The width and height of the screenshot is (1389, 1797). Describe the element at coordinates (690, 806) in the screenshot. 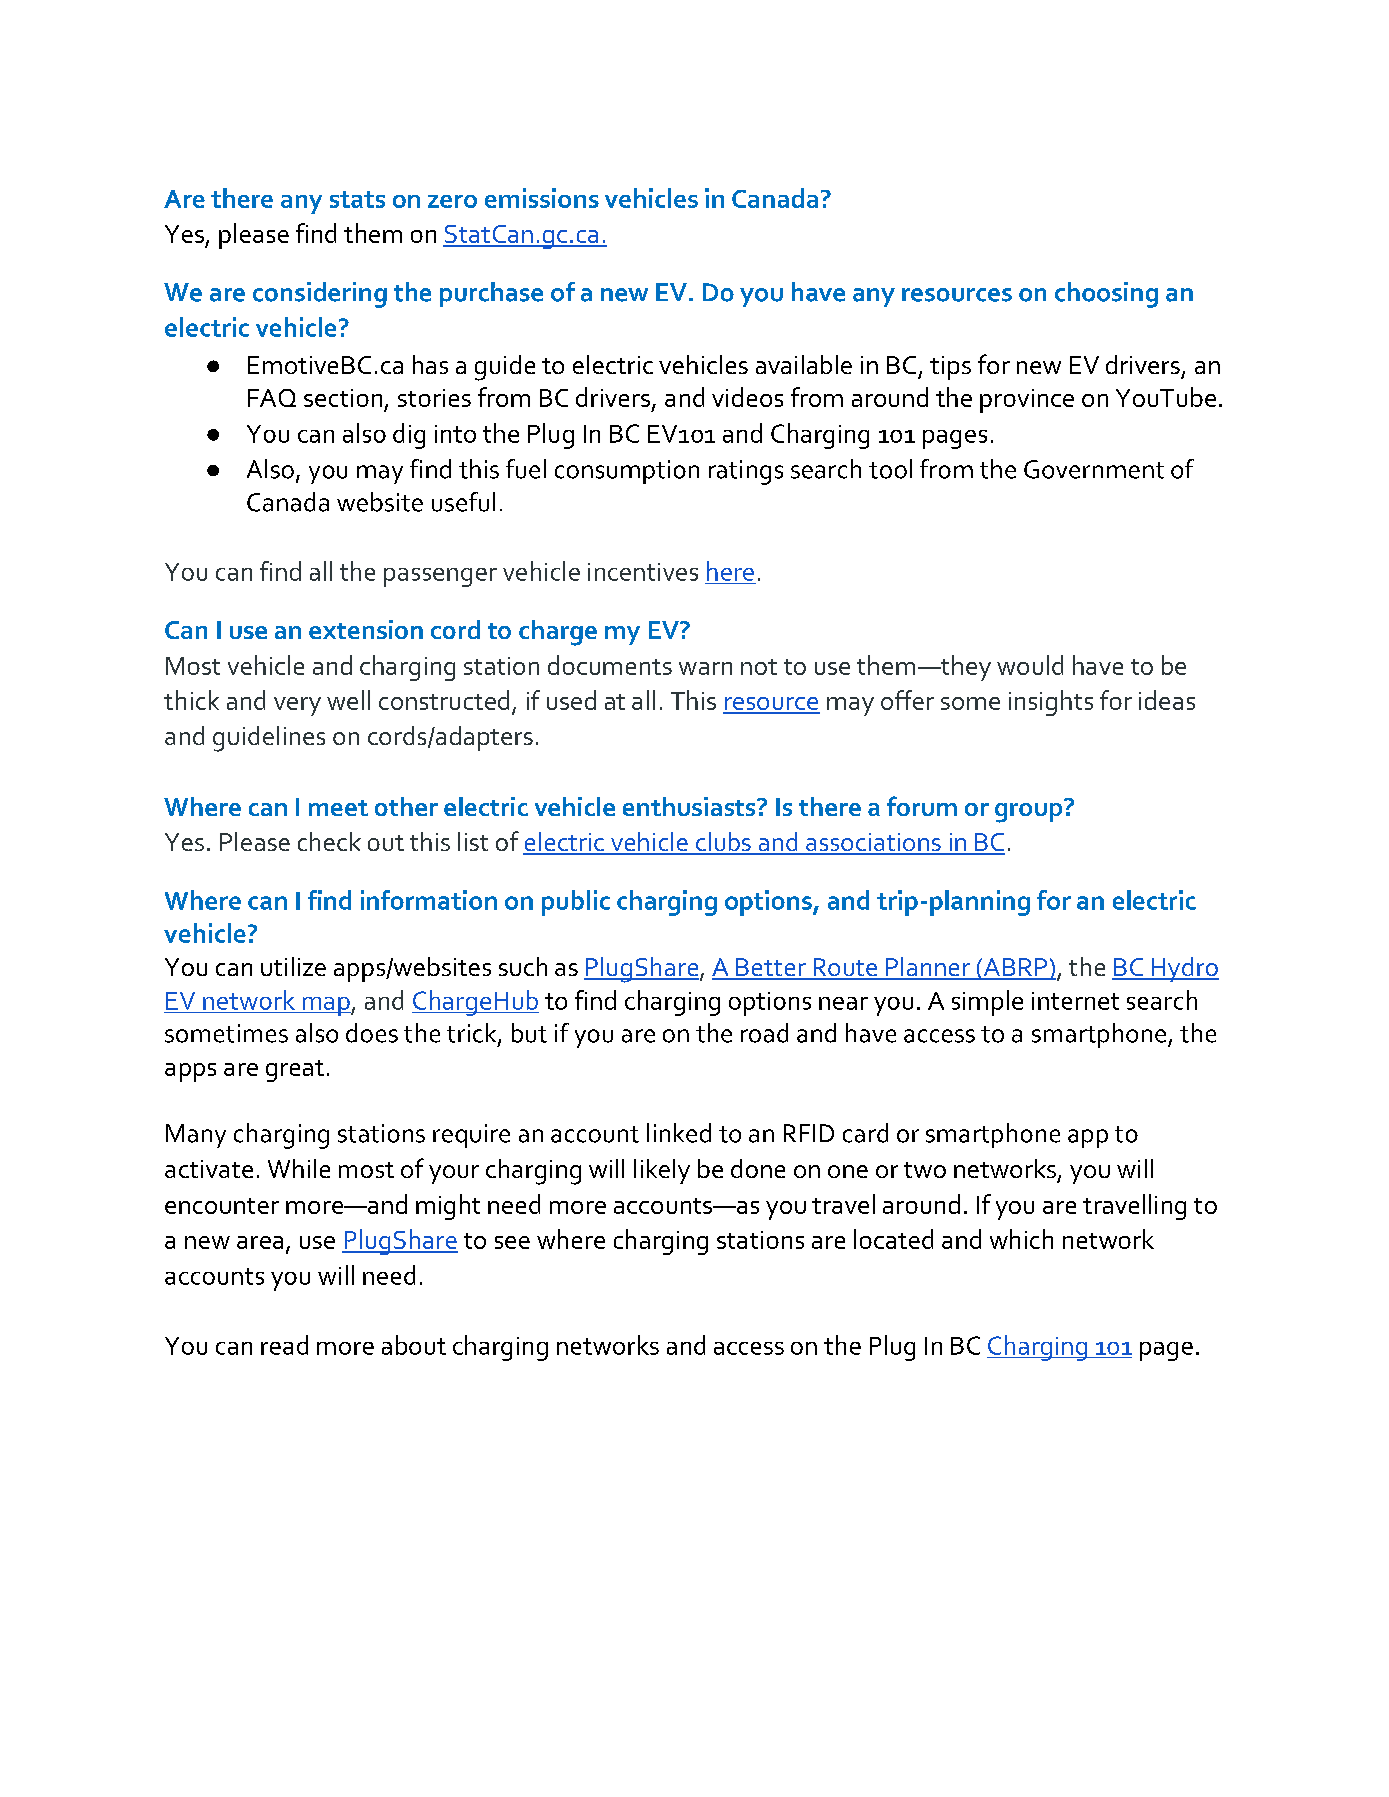

I see `enthusiasts` at that location.
